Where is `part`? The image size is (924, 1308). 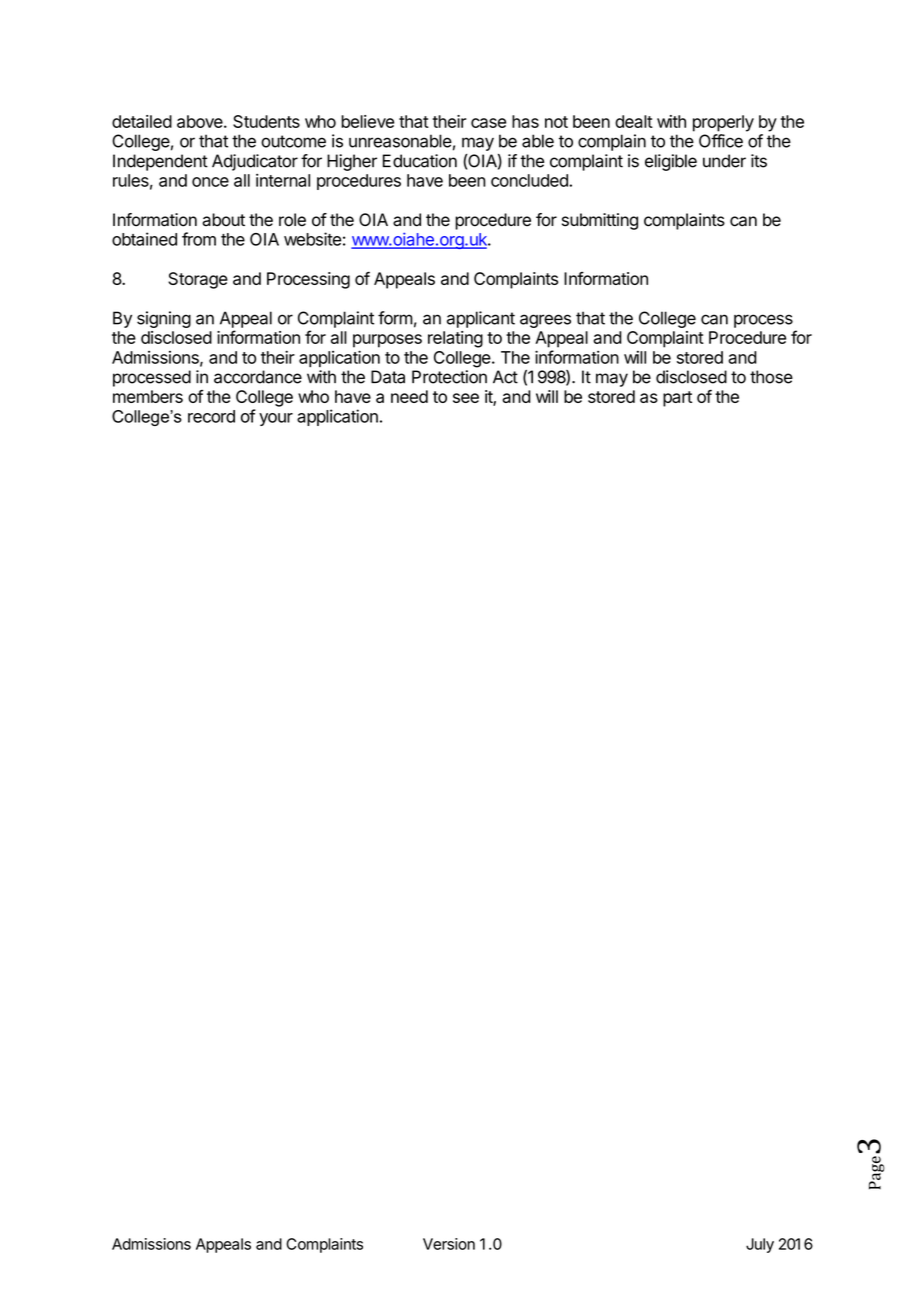
part is located at coordinates (677, 399).
